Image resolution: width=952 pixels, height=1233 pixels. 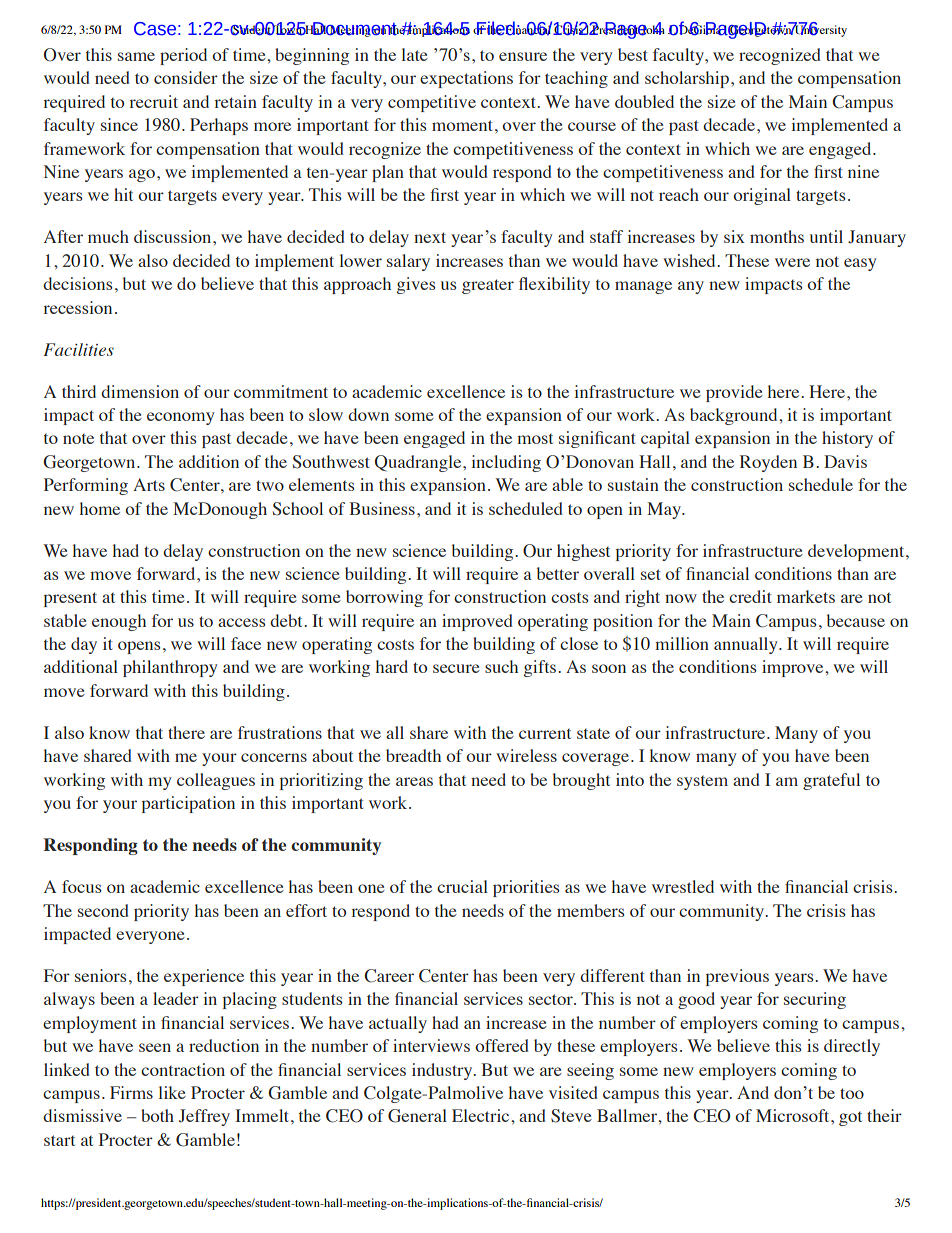 What do you see at coordinates (384, 598) in the screenshot?
I see `borrowing` at bounding box center [384, 598].
